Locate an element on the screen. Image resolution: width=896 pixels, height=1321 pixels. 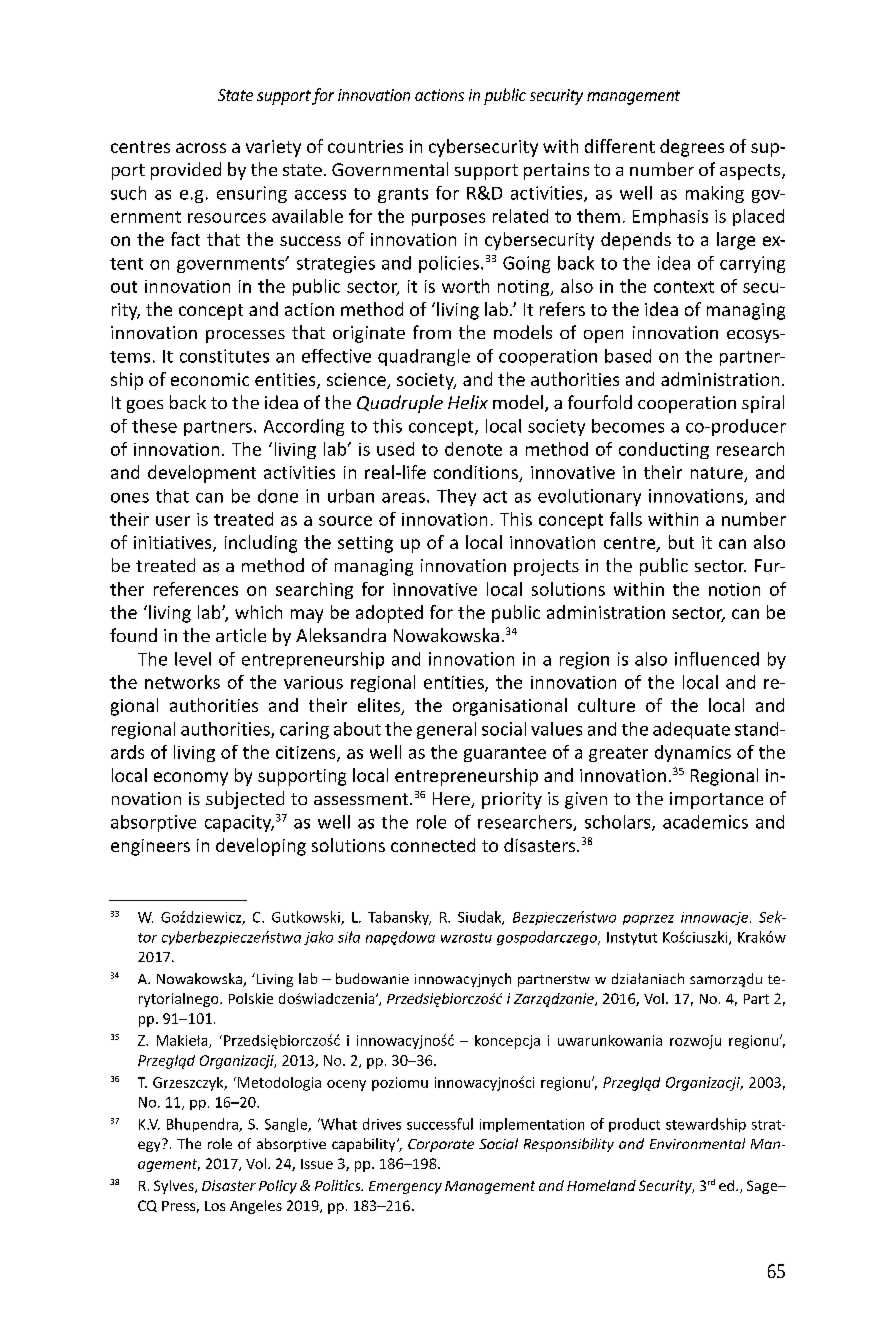
general is located at coordinates (446, 730).
